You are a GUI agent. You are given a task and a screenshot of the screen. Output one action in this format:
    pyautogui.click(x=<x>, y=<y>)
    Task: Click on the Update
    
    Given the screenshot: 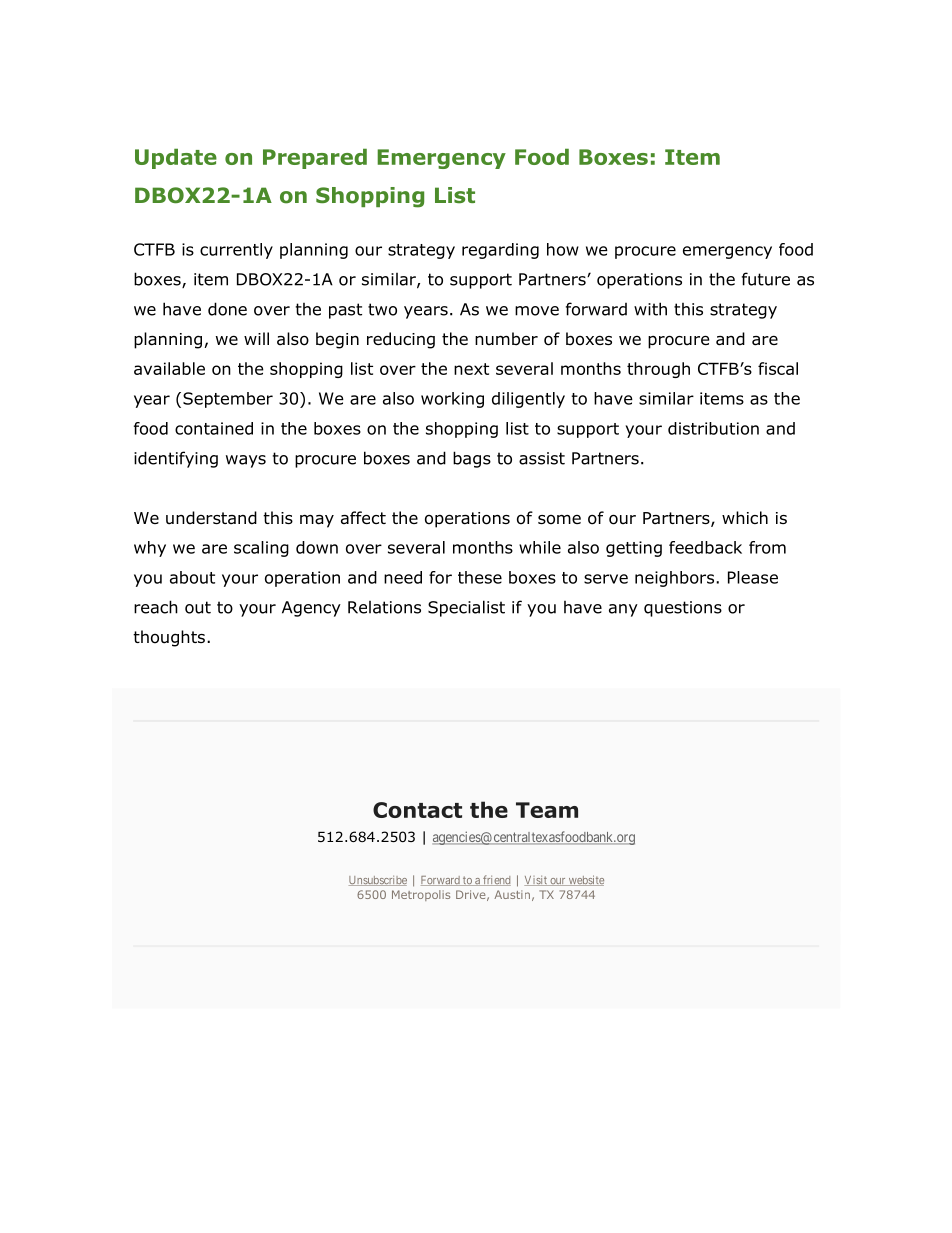 What is the action you would take?
    pyautogui.click(x=176, y=159)
